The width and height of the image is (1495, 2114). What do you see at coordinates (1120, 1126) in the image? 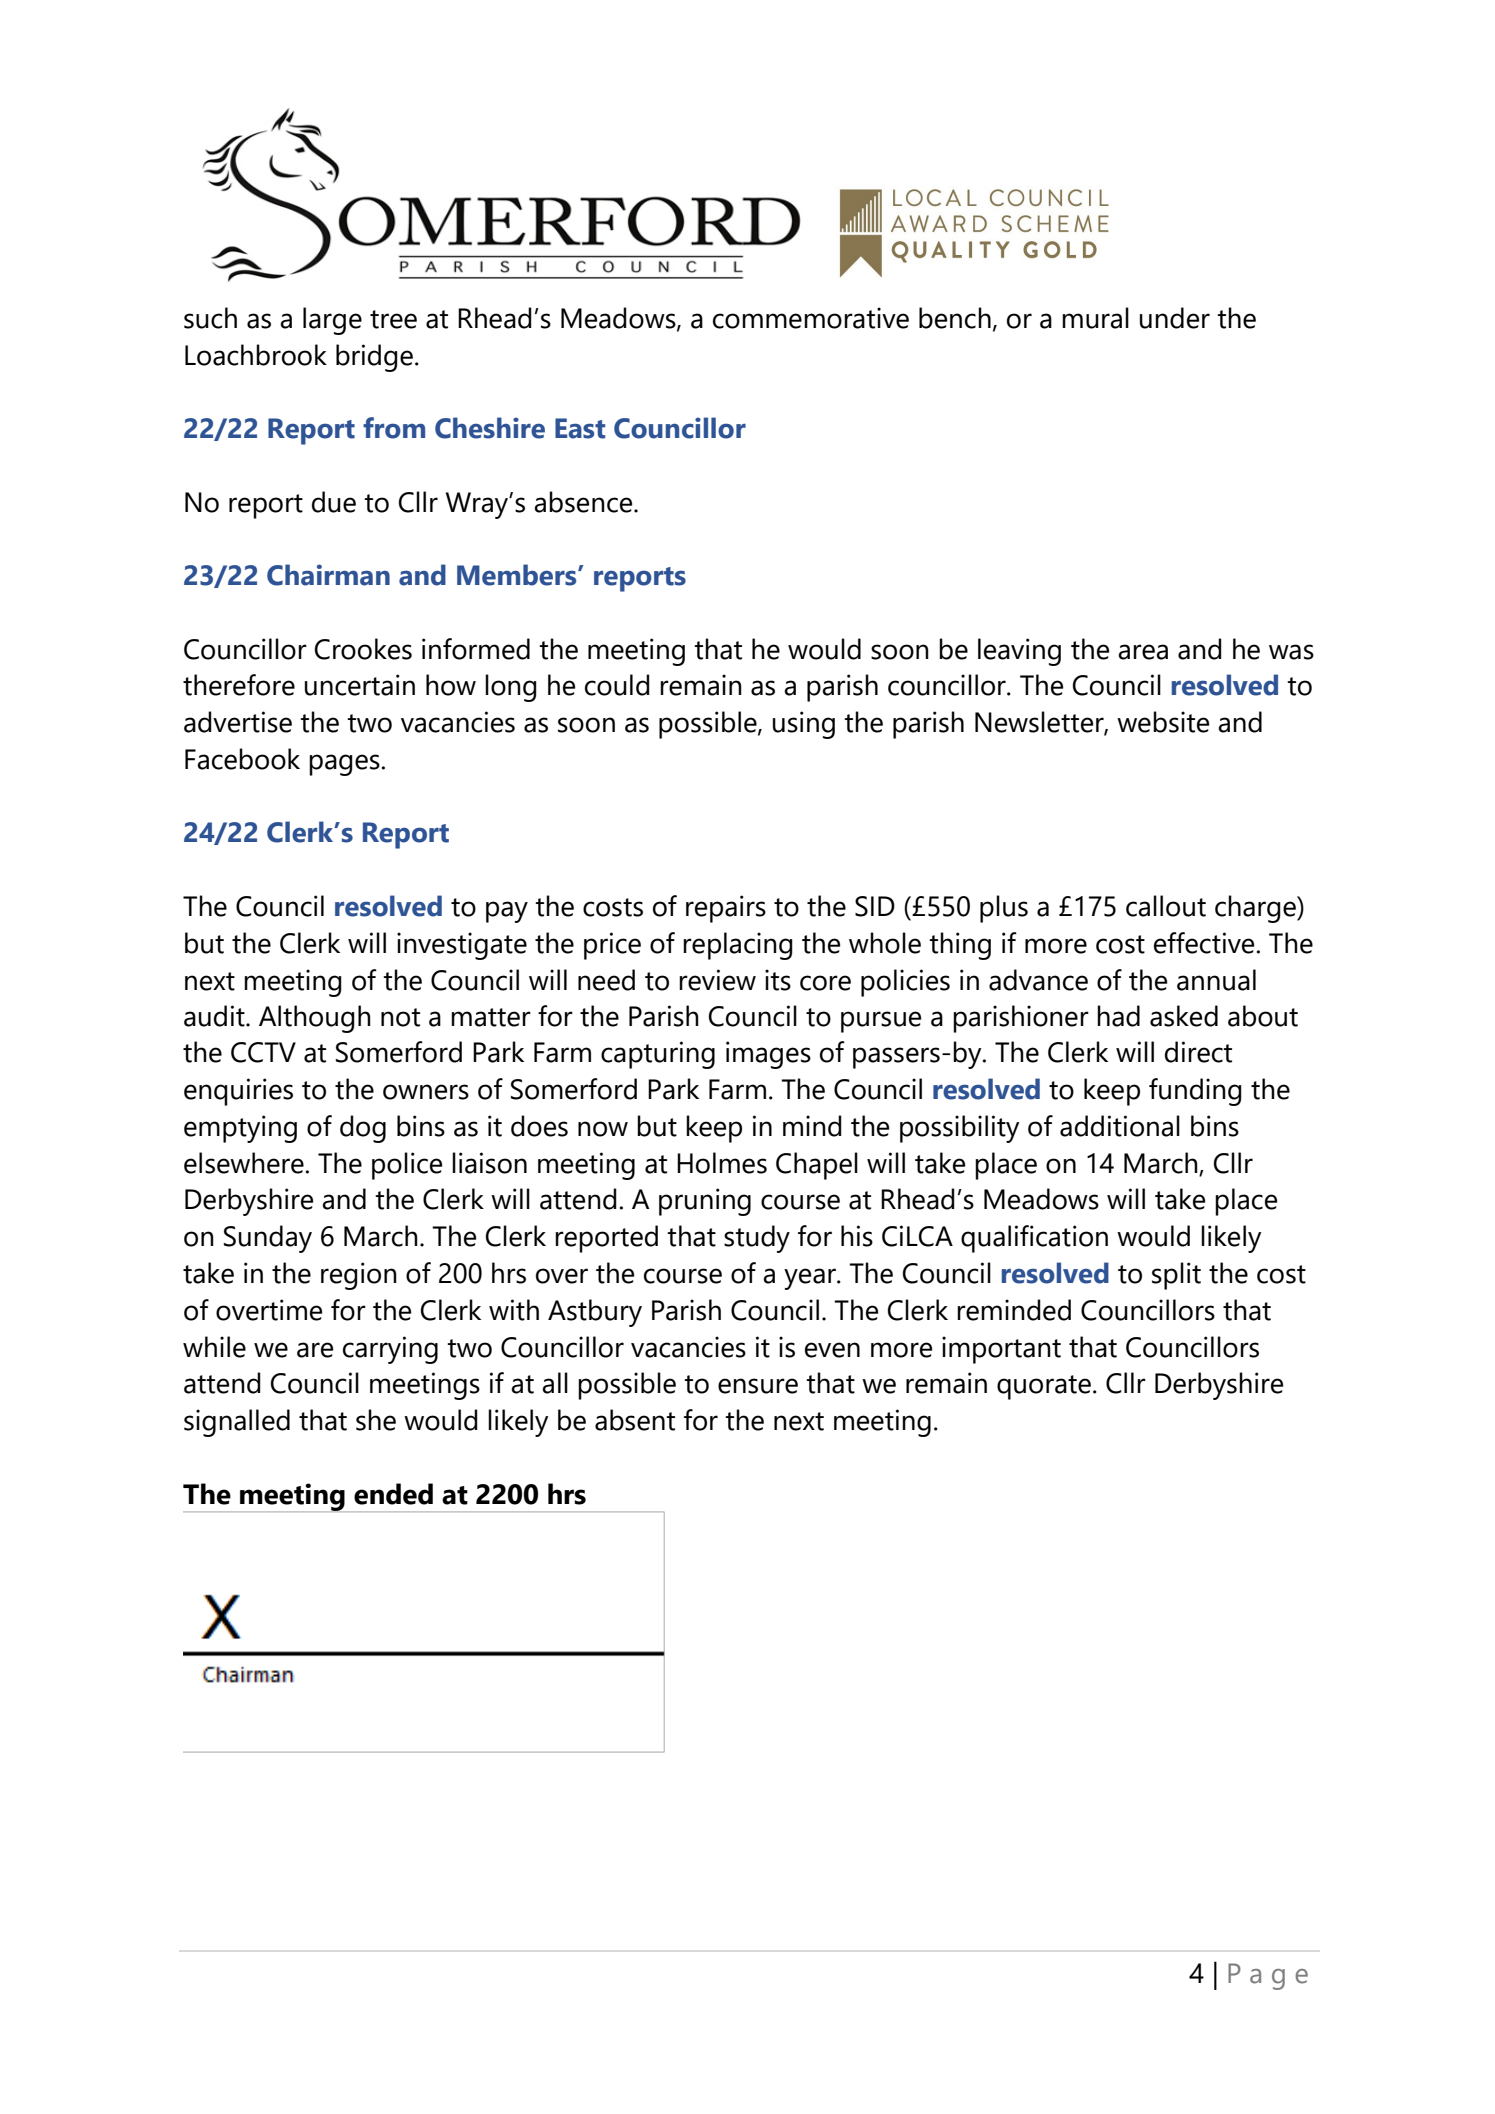
I see `additional` at bounding box center [1120, 1126].
